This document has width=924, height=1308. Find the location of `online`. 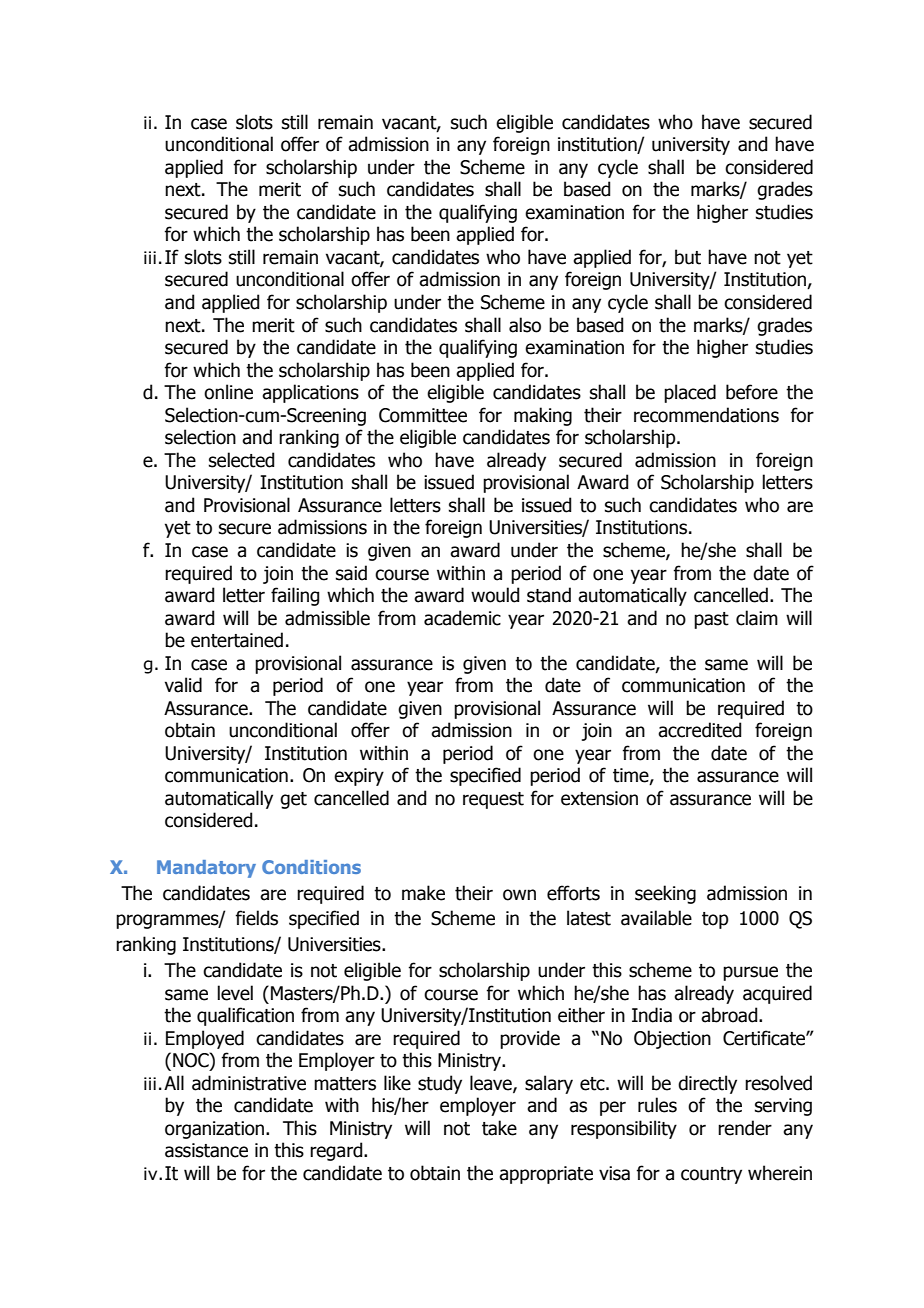

online is located at coordinates (228, 392).
